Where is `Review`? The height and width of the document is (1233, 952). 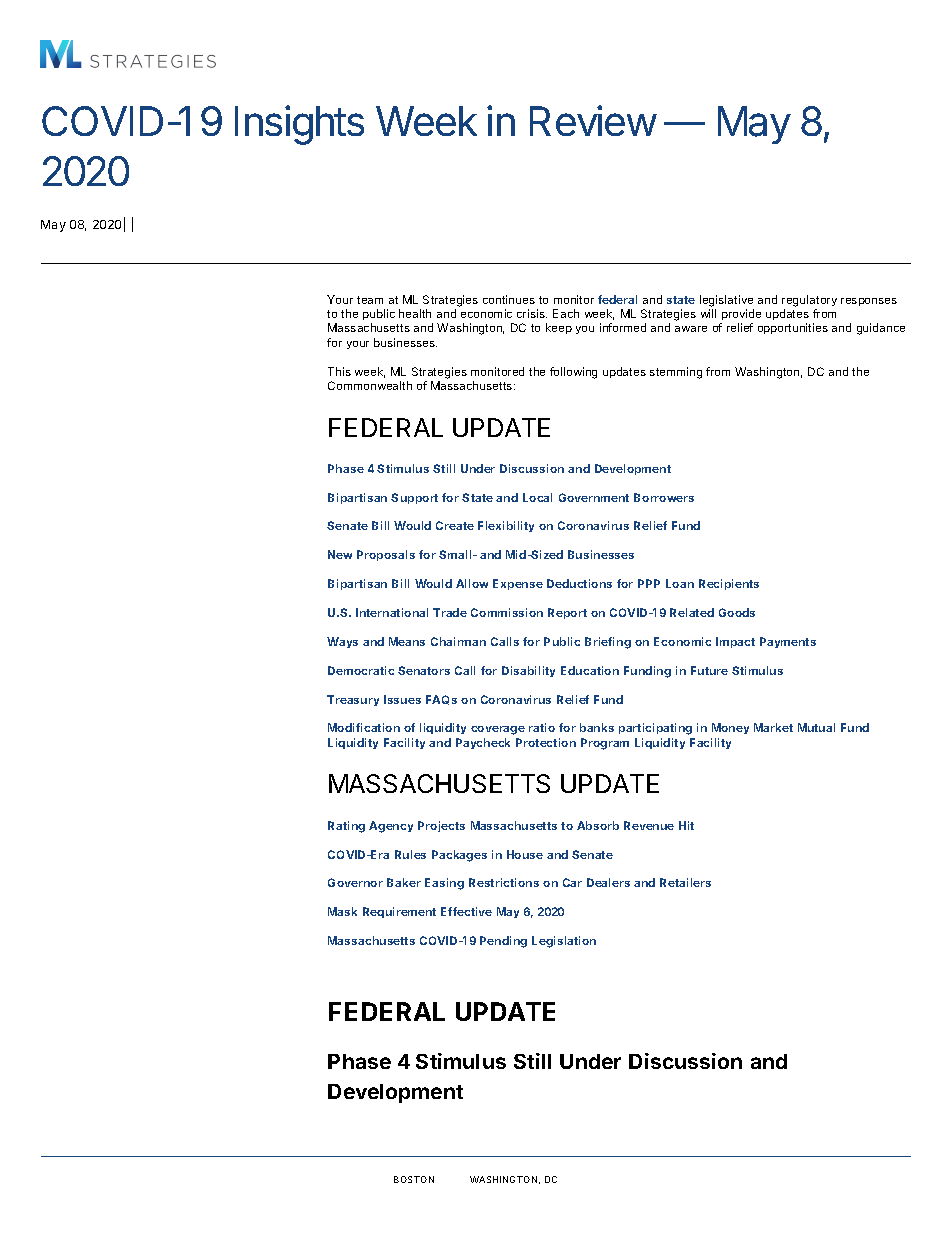 Review is located at coordinates (593, 120).
